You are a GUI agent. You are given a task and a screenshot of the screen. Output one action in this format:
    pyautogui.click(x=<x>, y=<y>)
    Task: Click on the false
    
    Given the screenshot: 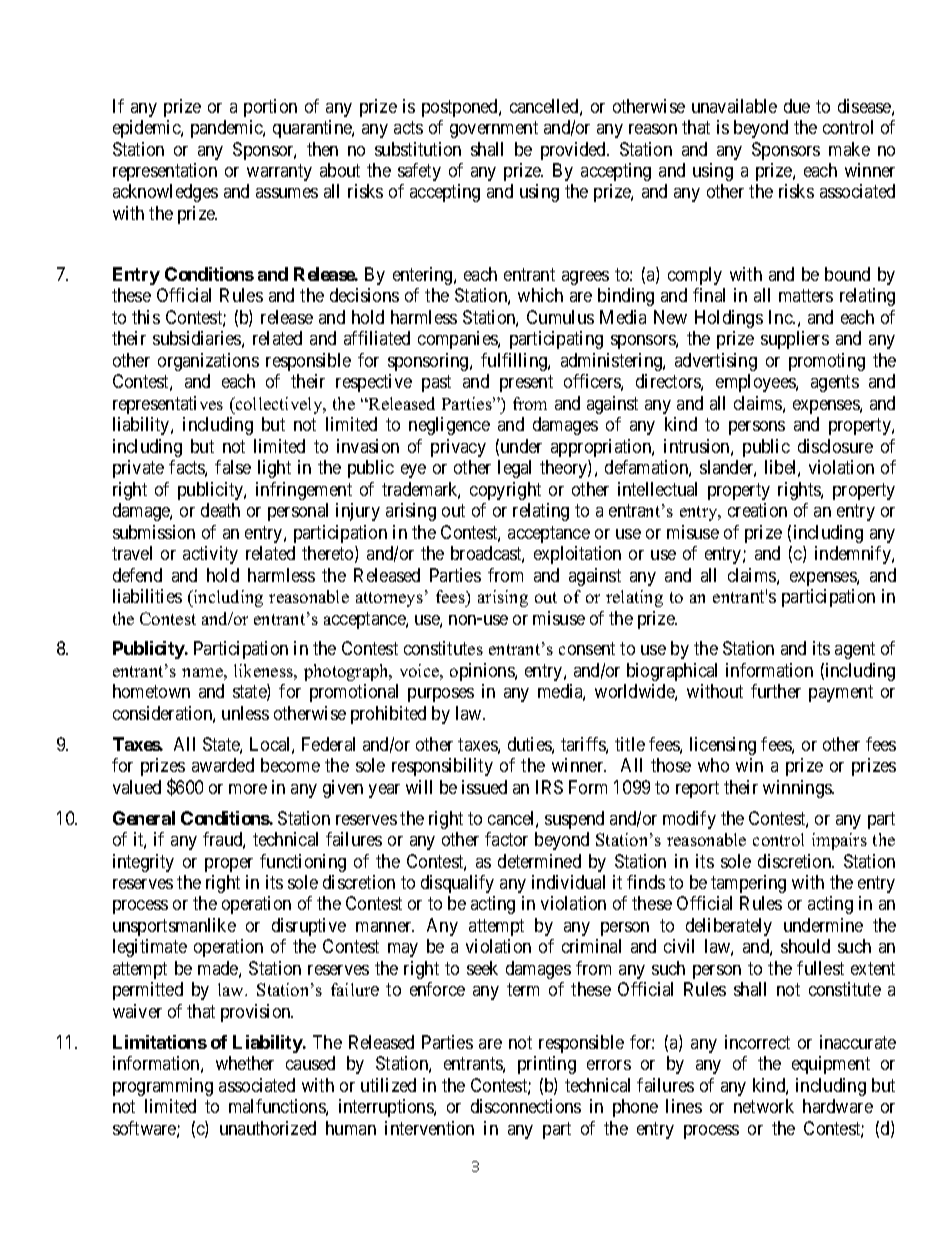 What is the action you would take?
    pyautogui.click(x=233, y=467)
